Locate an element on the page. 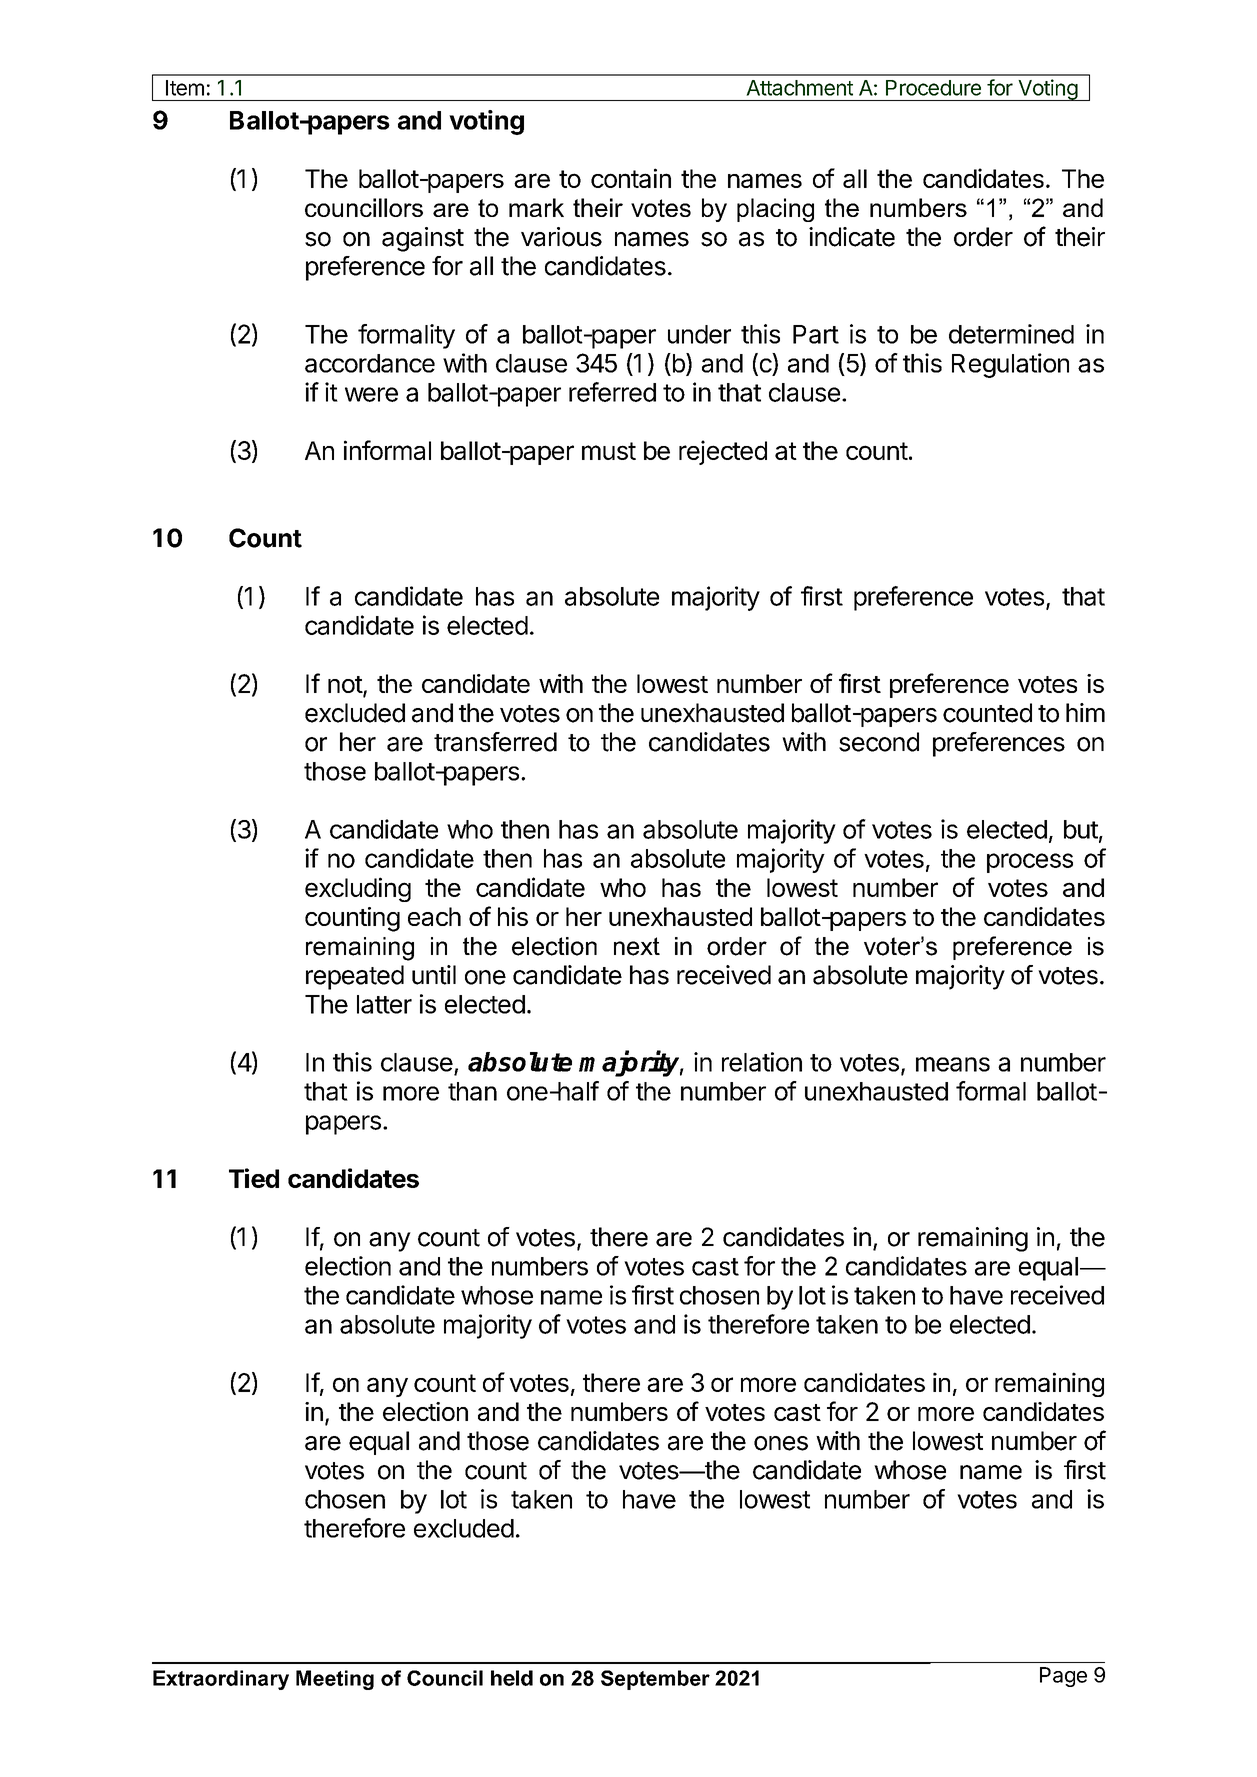 This document has width=1257, height=1777. September is located at coordinates (655, 1680).
